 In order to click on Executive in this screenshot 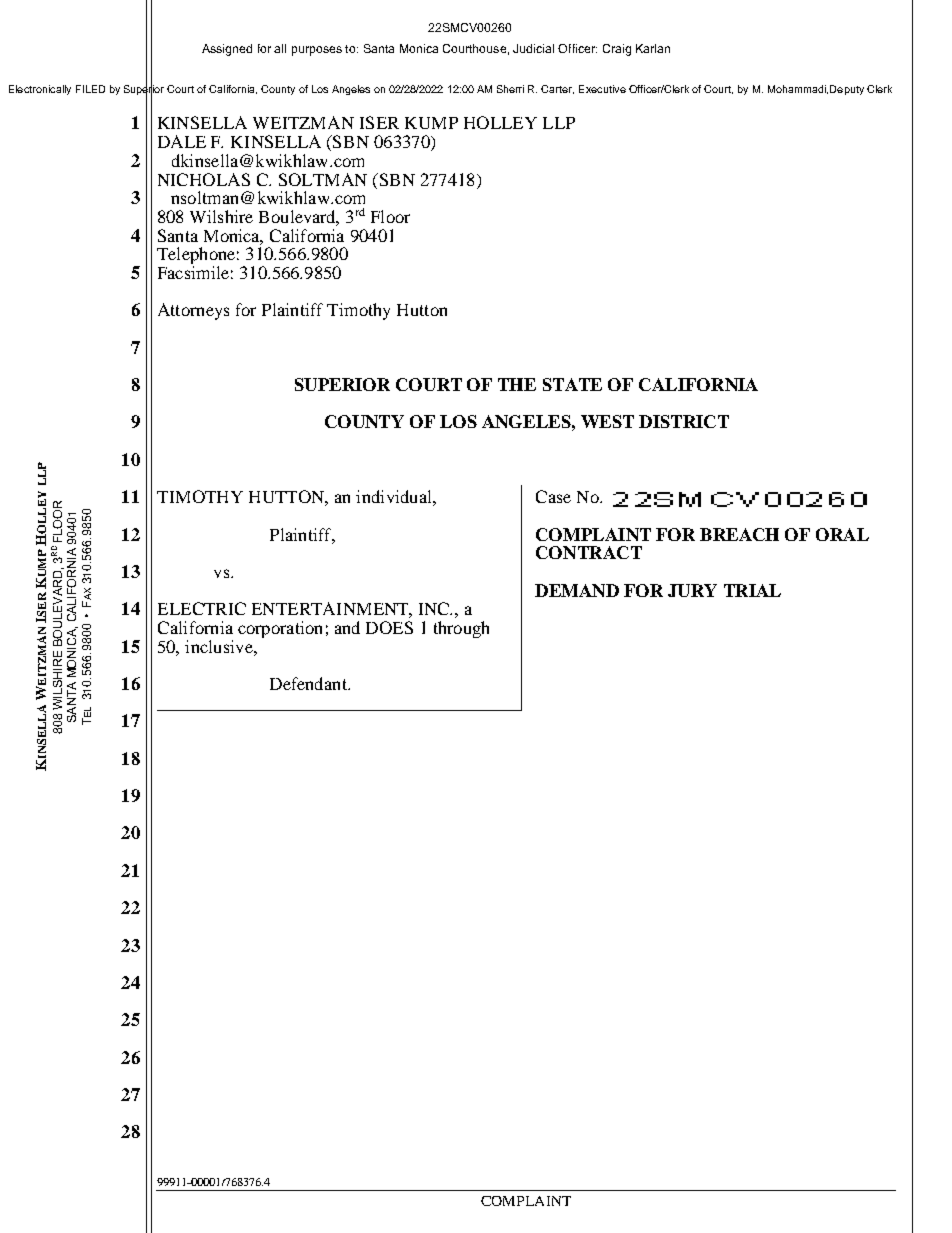, I will do `click(602, 89)`.
